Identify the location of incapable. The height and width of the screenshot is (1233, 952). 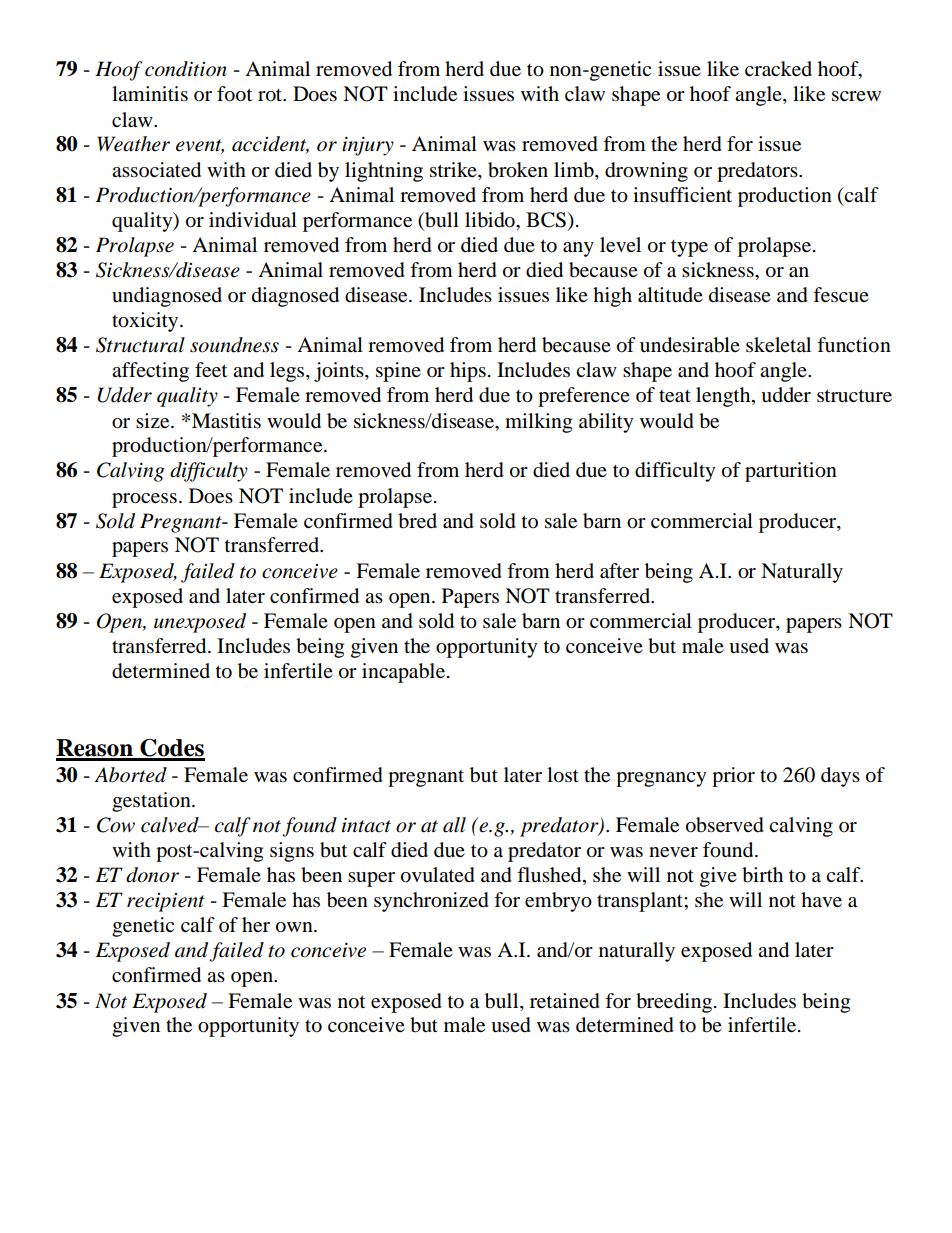
(403, 673).
